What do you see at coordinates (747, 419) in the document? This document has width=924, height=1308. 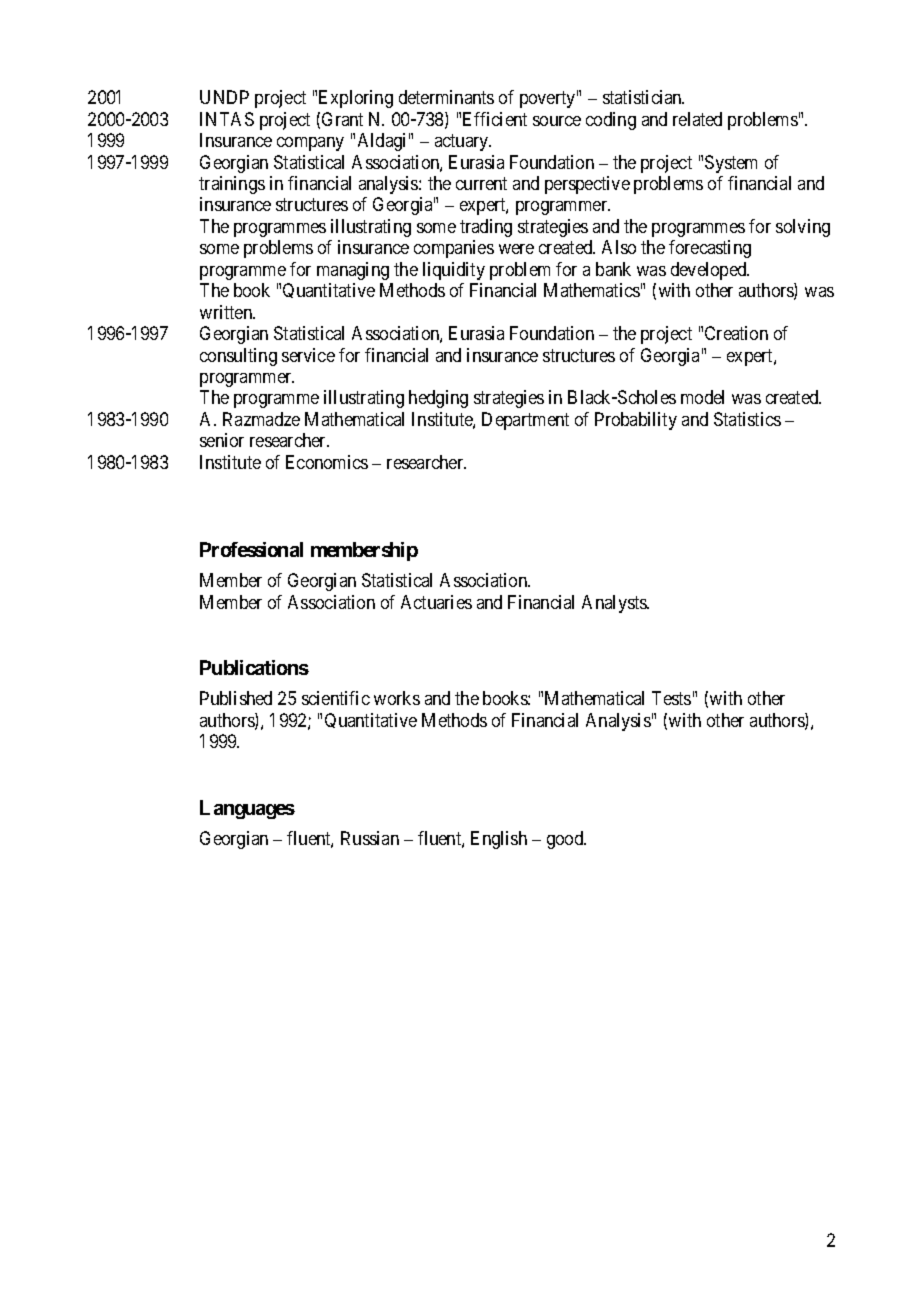 I see `Statistics` at bounding box center [747, 419].
